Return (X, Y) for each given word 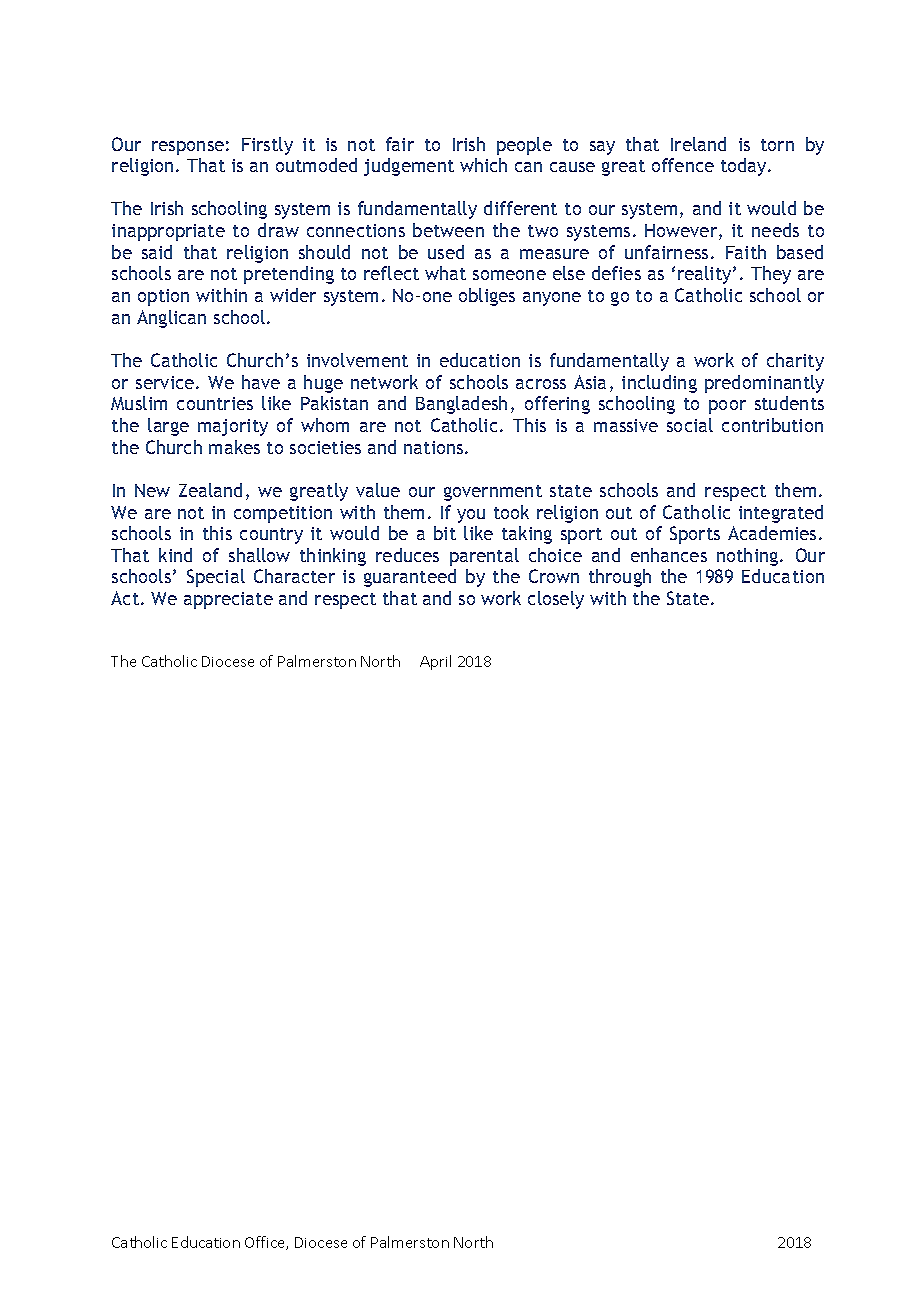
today (745, 167)
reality (706, 275)
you (471, 516)
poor (727, 407)
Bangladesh (461, 405)
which (483, 165)
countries (215, 403)
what (445, 273)
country (271, 536)
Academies (772, 533)
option (163, 297)
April (435, 662)
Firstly (267, 146)
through (620, 578)
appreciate (228, 600)
